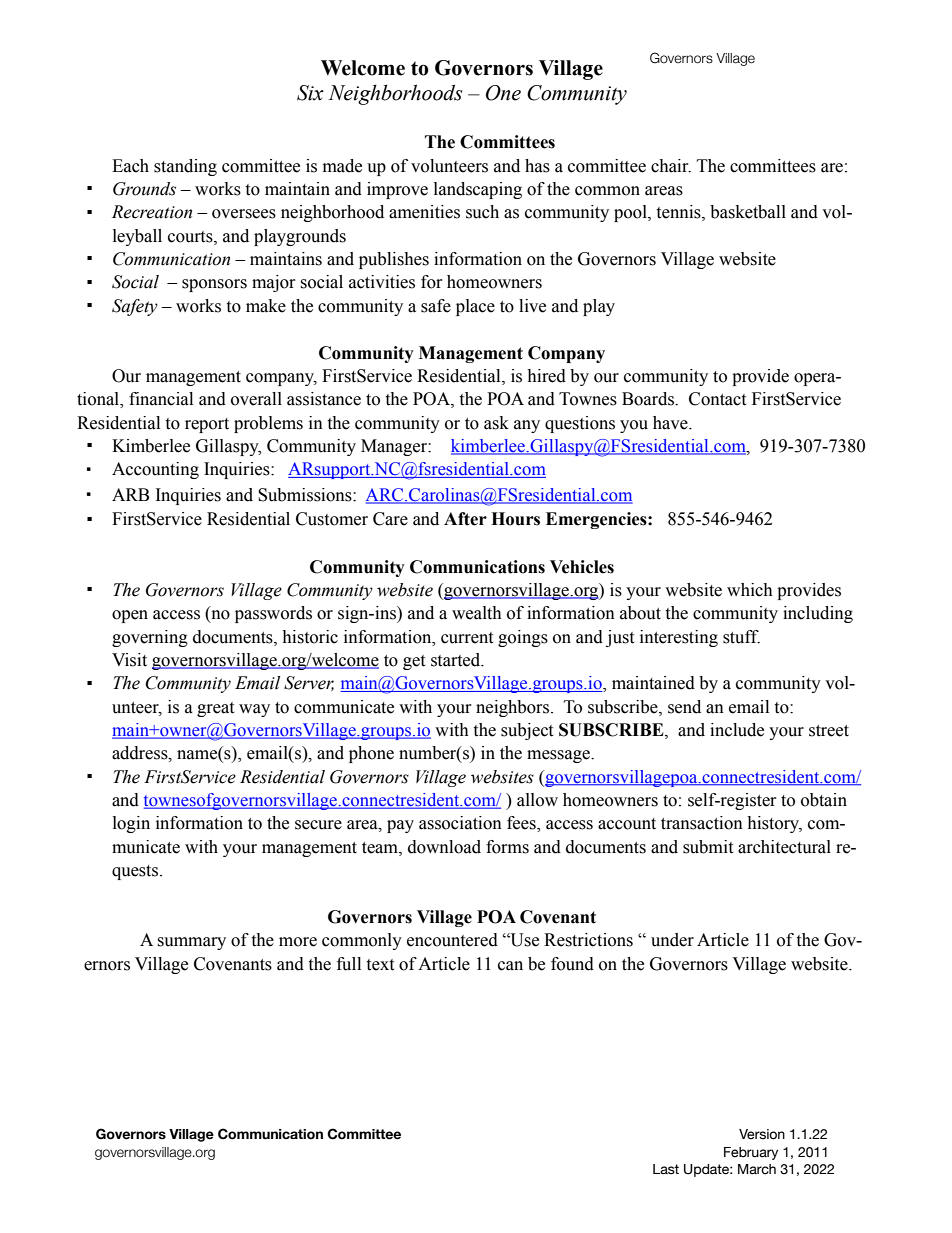 This document has height=1233, width=952. What do you see at coordinates (130, 494) in the document?
I see `ARB` at bounding box center [130, 494].
